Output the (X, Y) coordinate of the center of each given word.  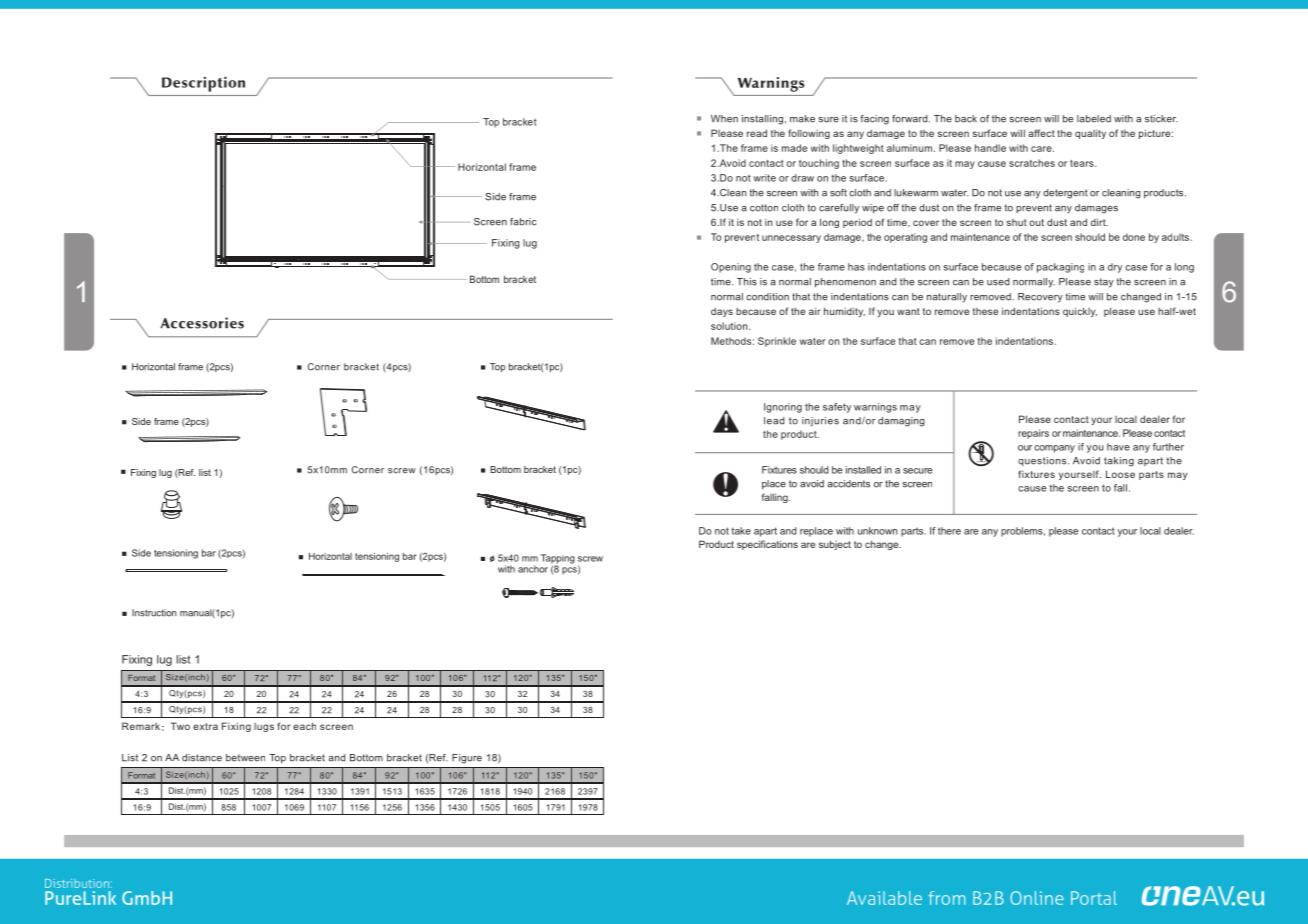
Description (203, 84)
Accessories (202, 323)
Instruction (154, 613)
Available (884, 898)
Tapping (558, 560)
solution (730, 326)
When (724, 119)
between (245, 758)
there (949, 531)
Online (1037, 898)
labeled (1094, 119)
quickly (1080, 312)
